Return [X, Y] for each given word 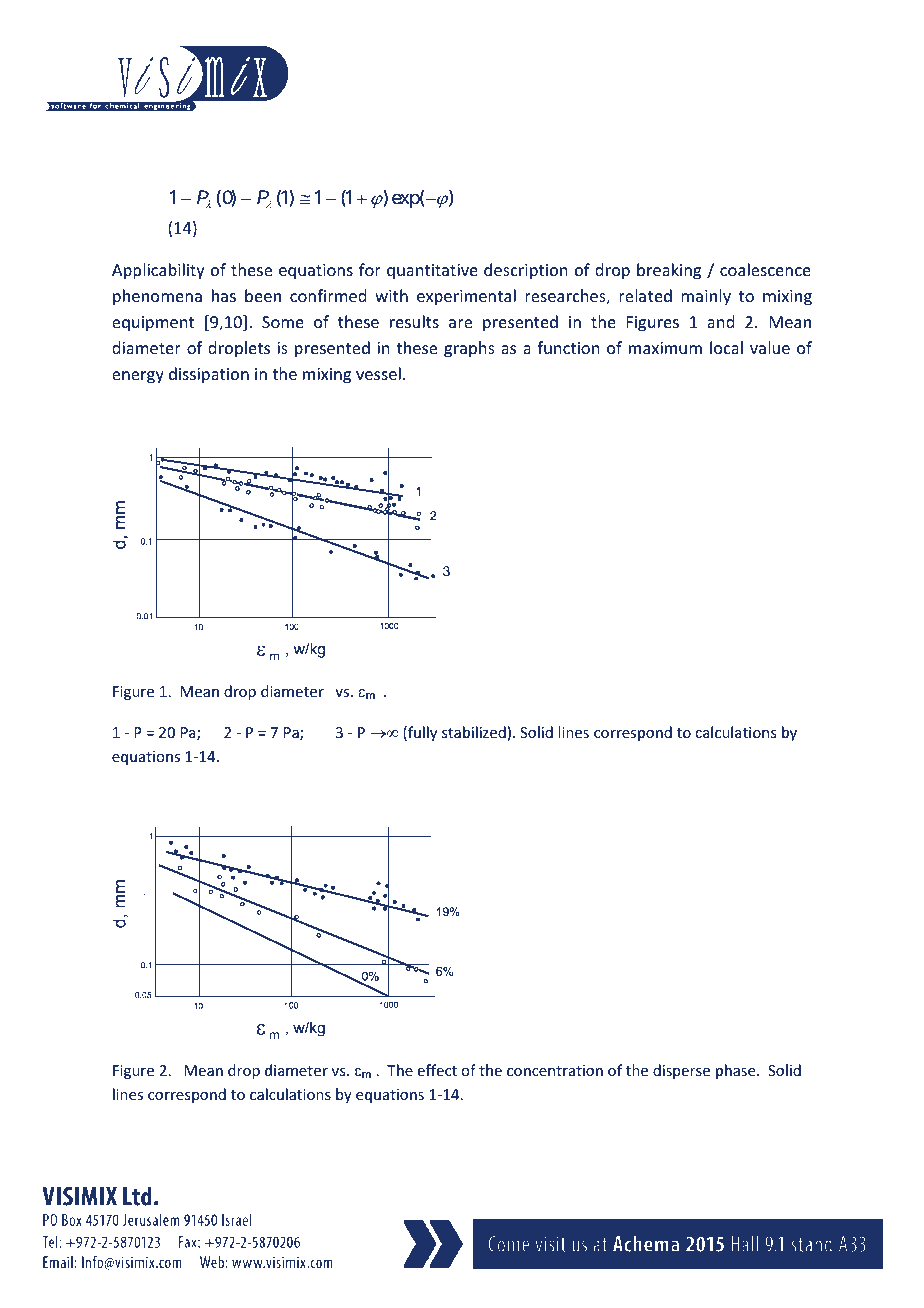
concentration [555, 1070]
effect [437, 1070]
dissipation [209, 375]
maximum [665, 348]
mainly [706, 297]
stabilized [474, 732]
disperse [681, 1071]
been [263, 295]
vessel [378, 373]
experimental [466, 297]
